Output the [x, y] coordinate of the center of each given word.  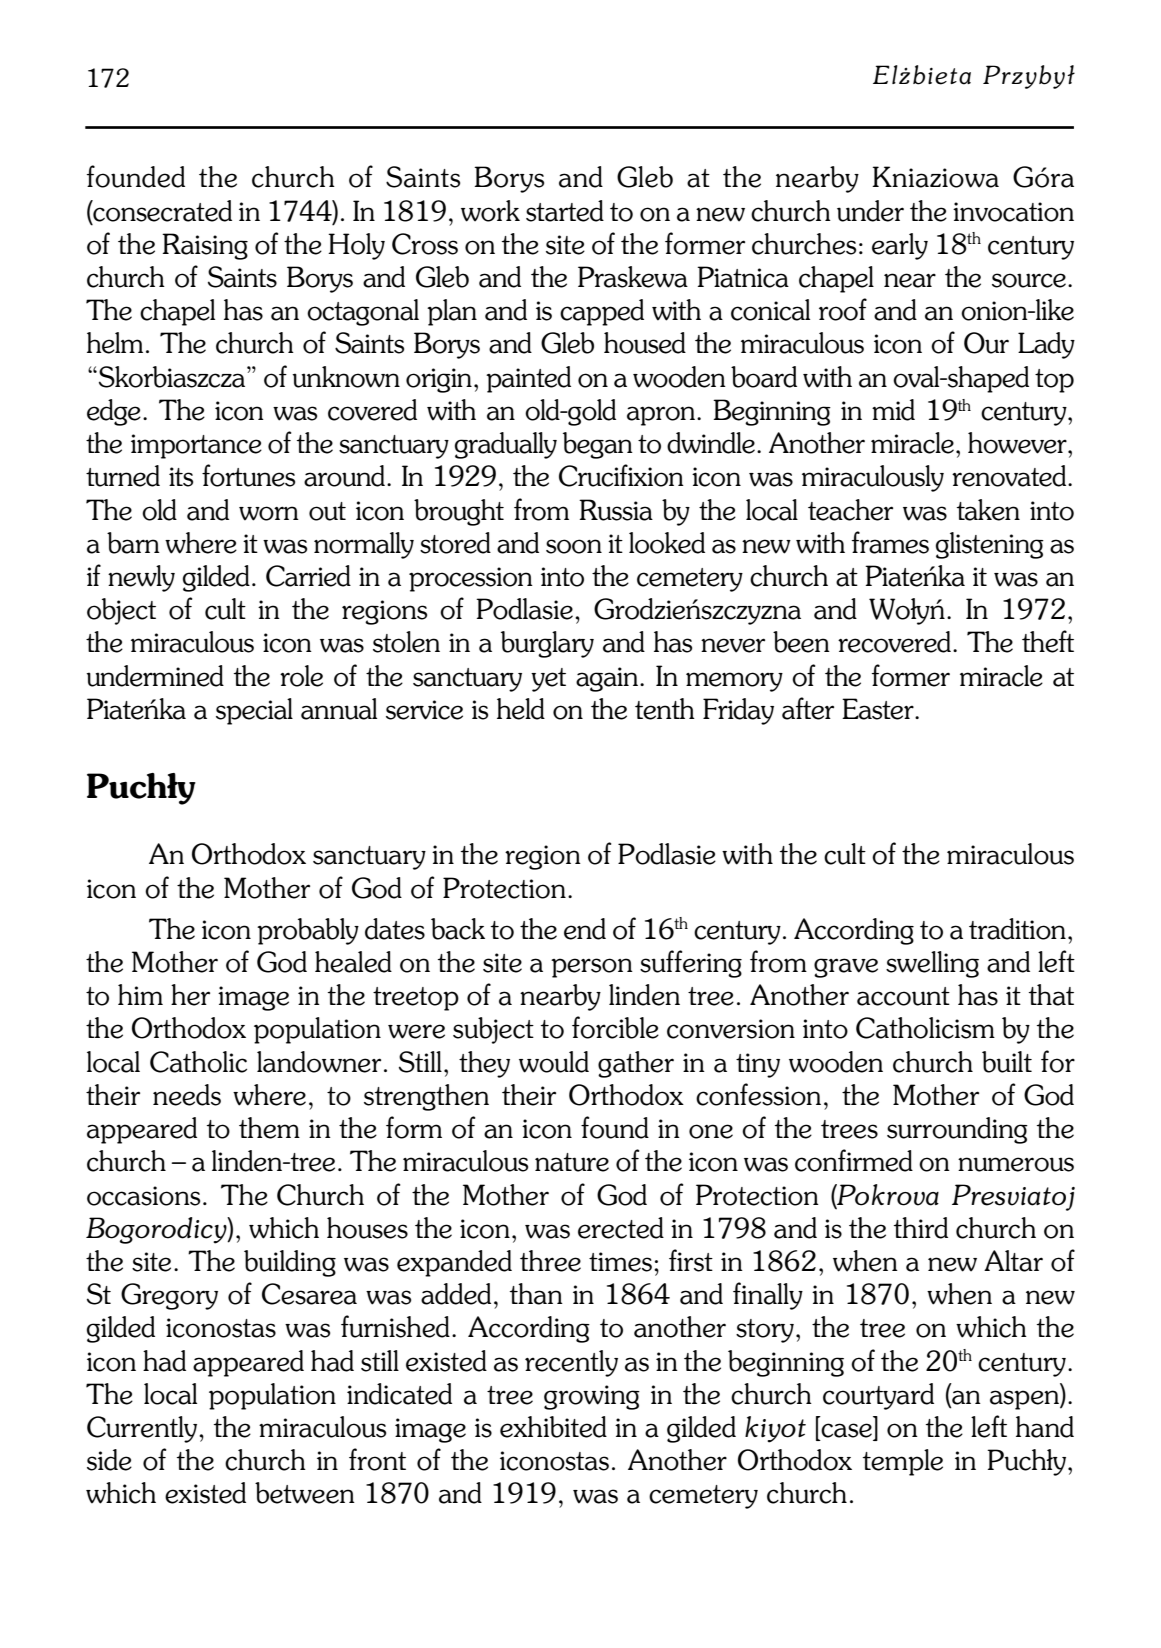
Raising [205, 246]
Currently [143, 1429]
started [565, 211]
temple [903, 1462]
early [900, 246]
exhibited [553, 1427]
